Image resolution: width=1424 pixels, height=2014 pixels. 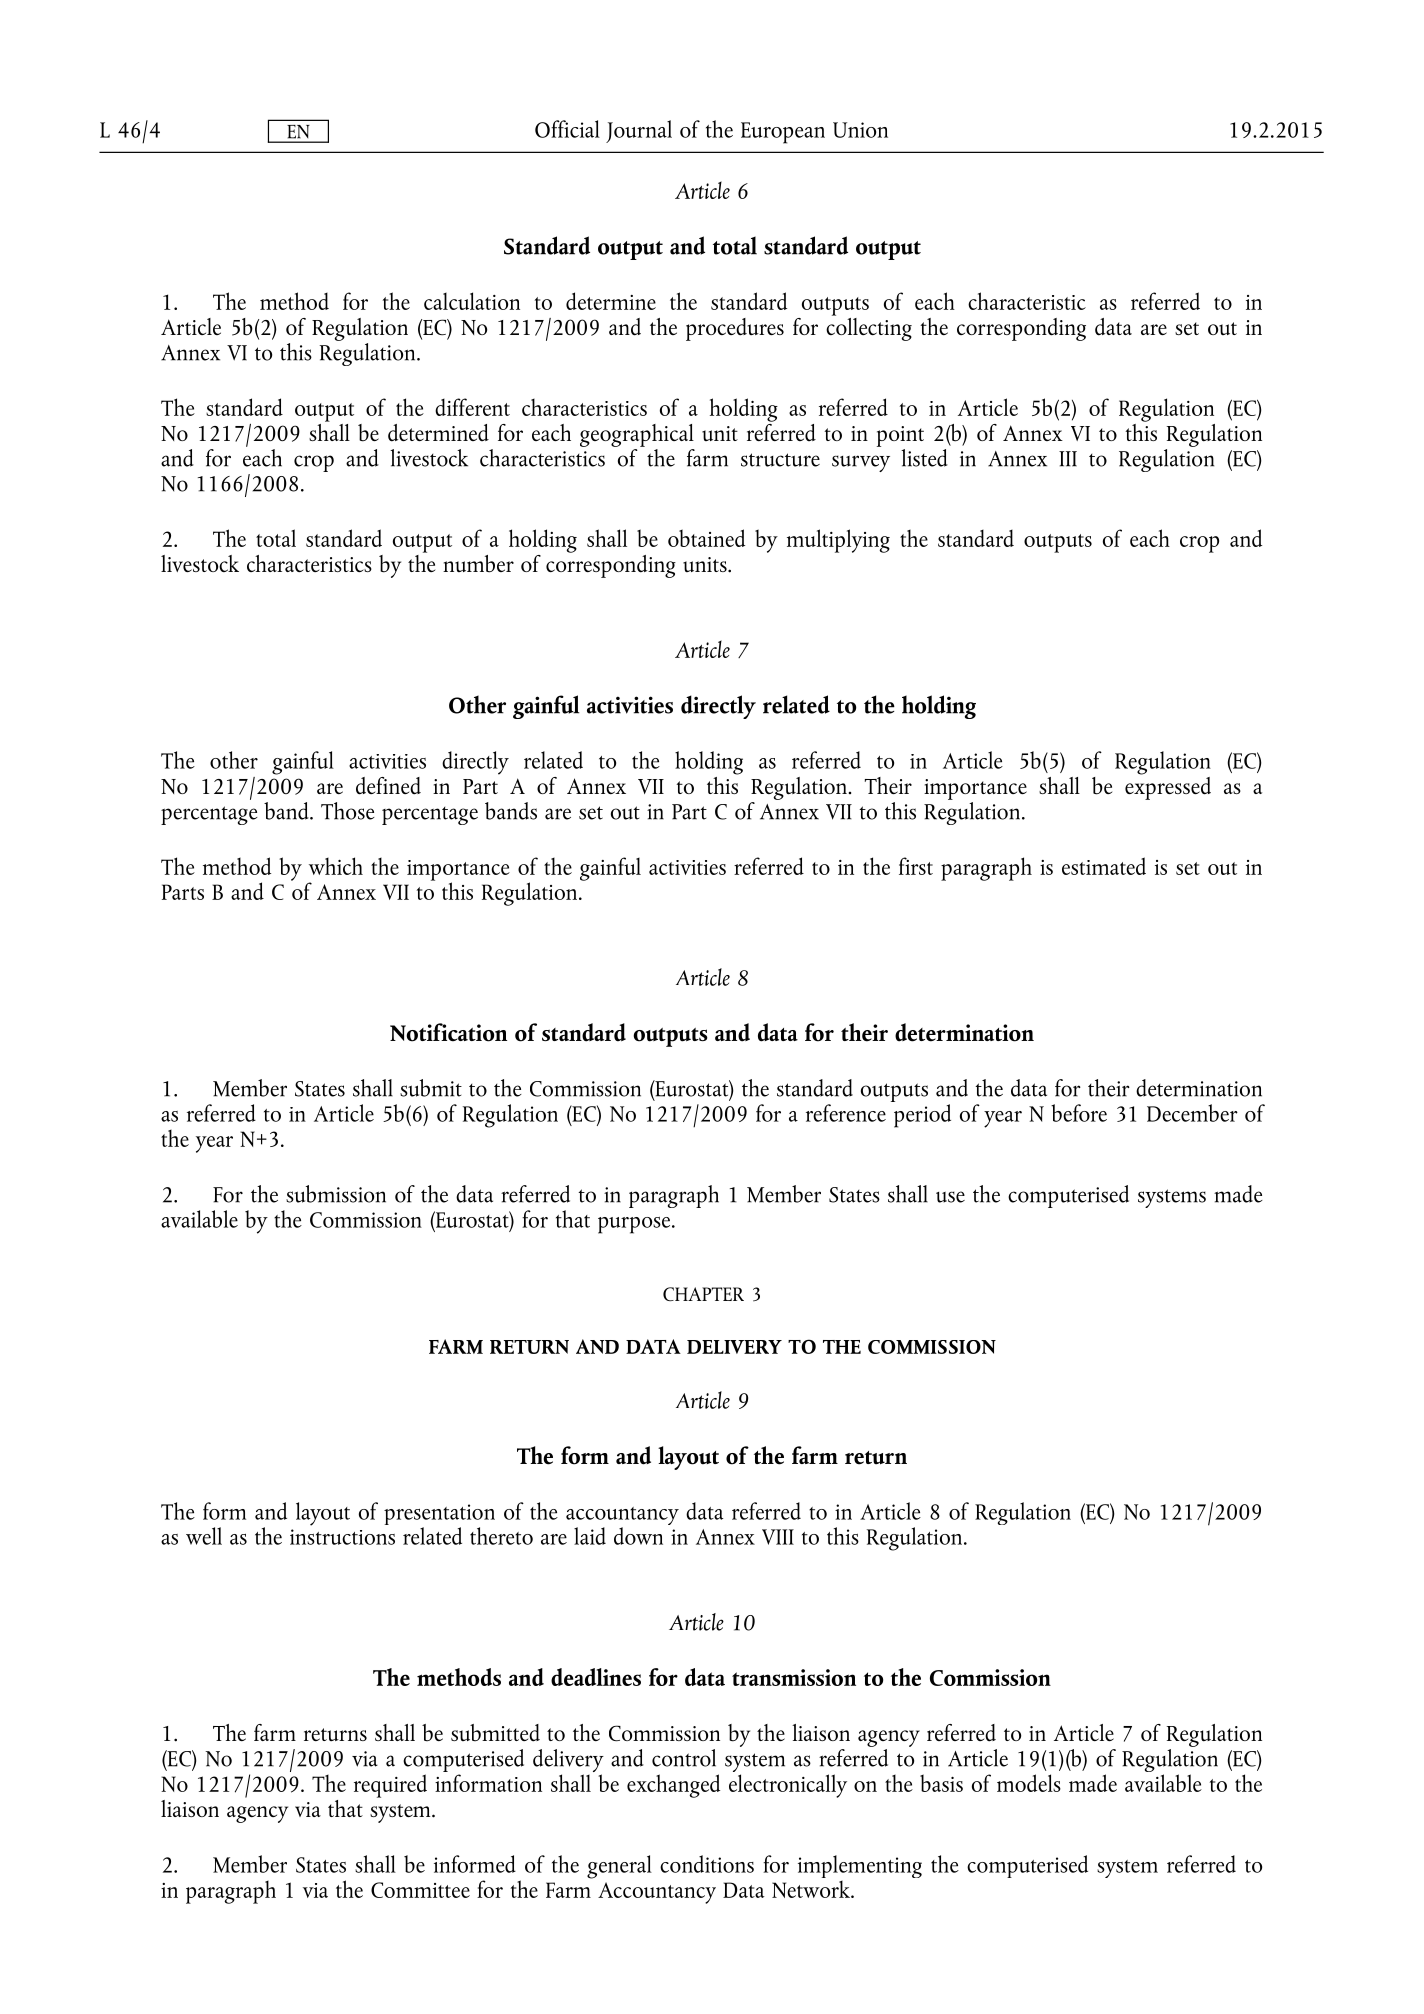 I want to click on obtained, so click(x=706, y=538).
